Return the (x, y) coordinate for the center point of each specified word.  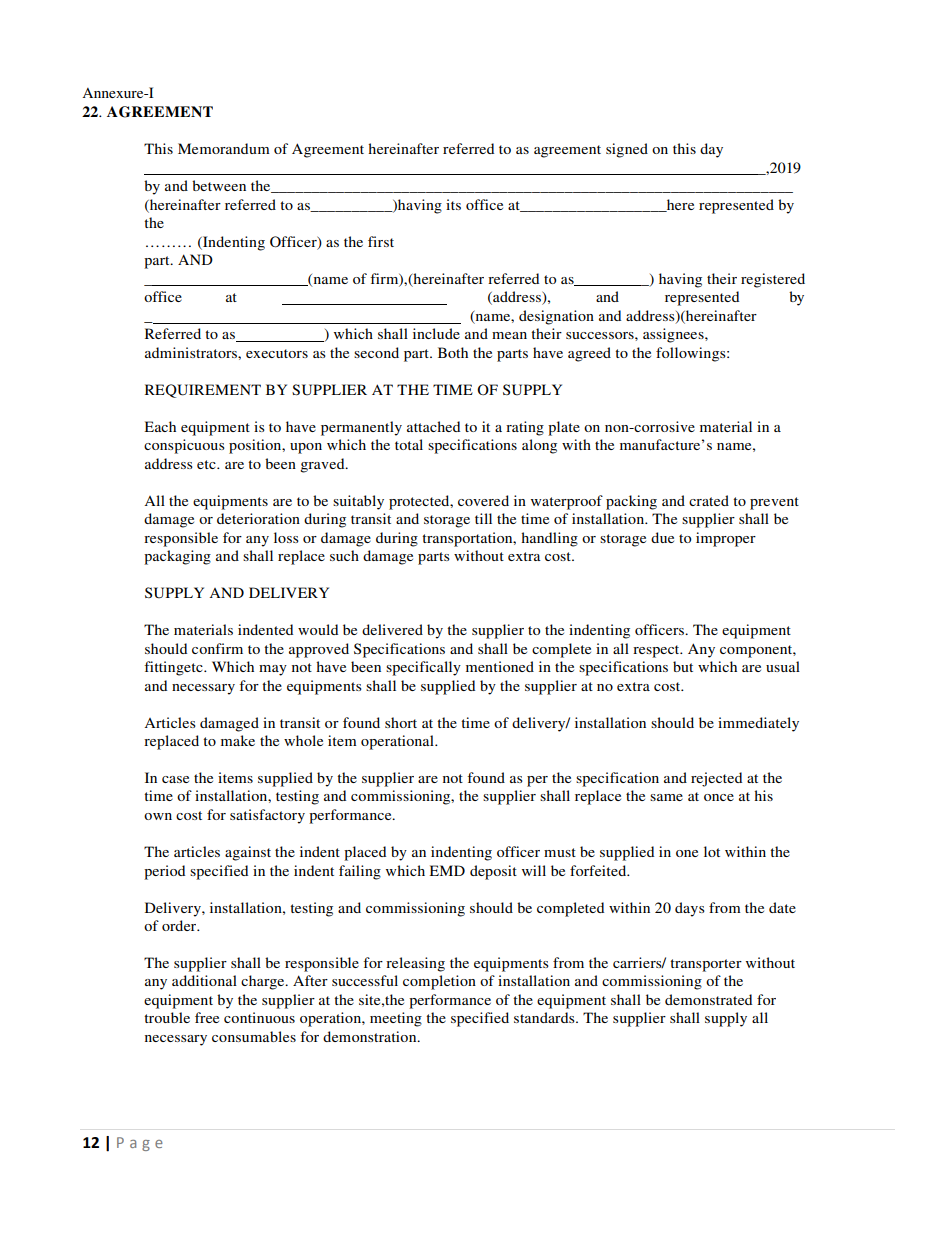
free (207, 1017)
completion (439, 982)
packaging (177, 557)
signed (627, 150)
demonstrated (708, 999)
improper (726, 539)
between (219, 185)
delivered (392, 629)
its (453, 204)
